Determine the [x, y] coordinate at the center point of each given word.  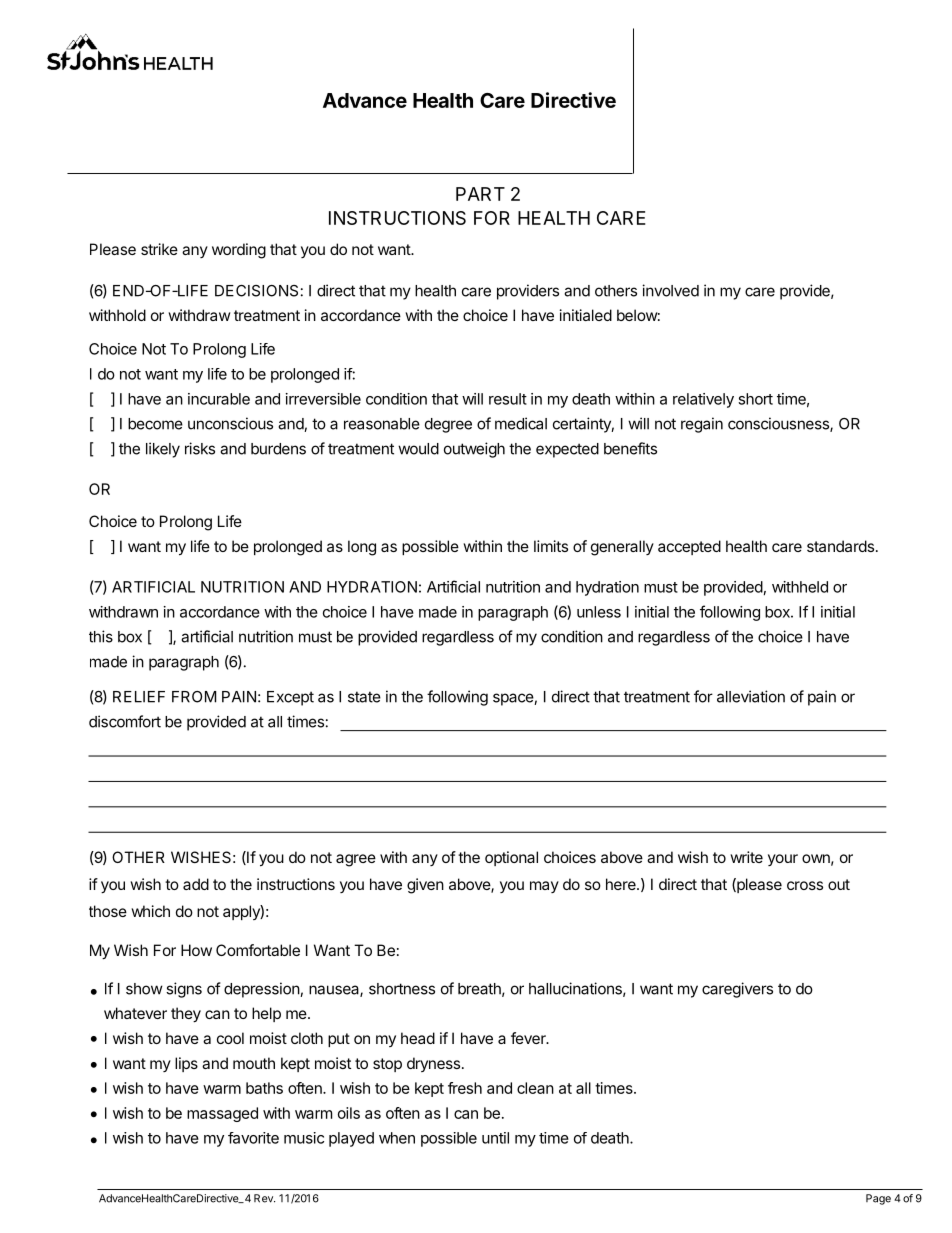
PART [480, 194]
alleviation [751, 696]
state [364, 697]
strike [159, 249]
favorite [253, 1138]
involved [670, 290]
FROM [194, 697]
